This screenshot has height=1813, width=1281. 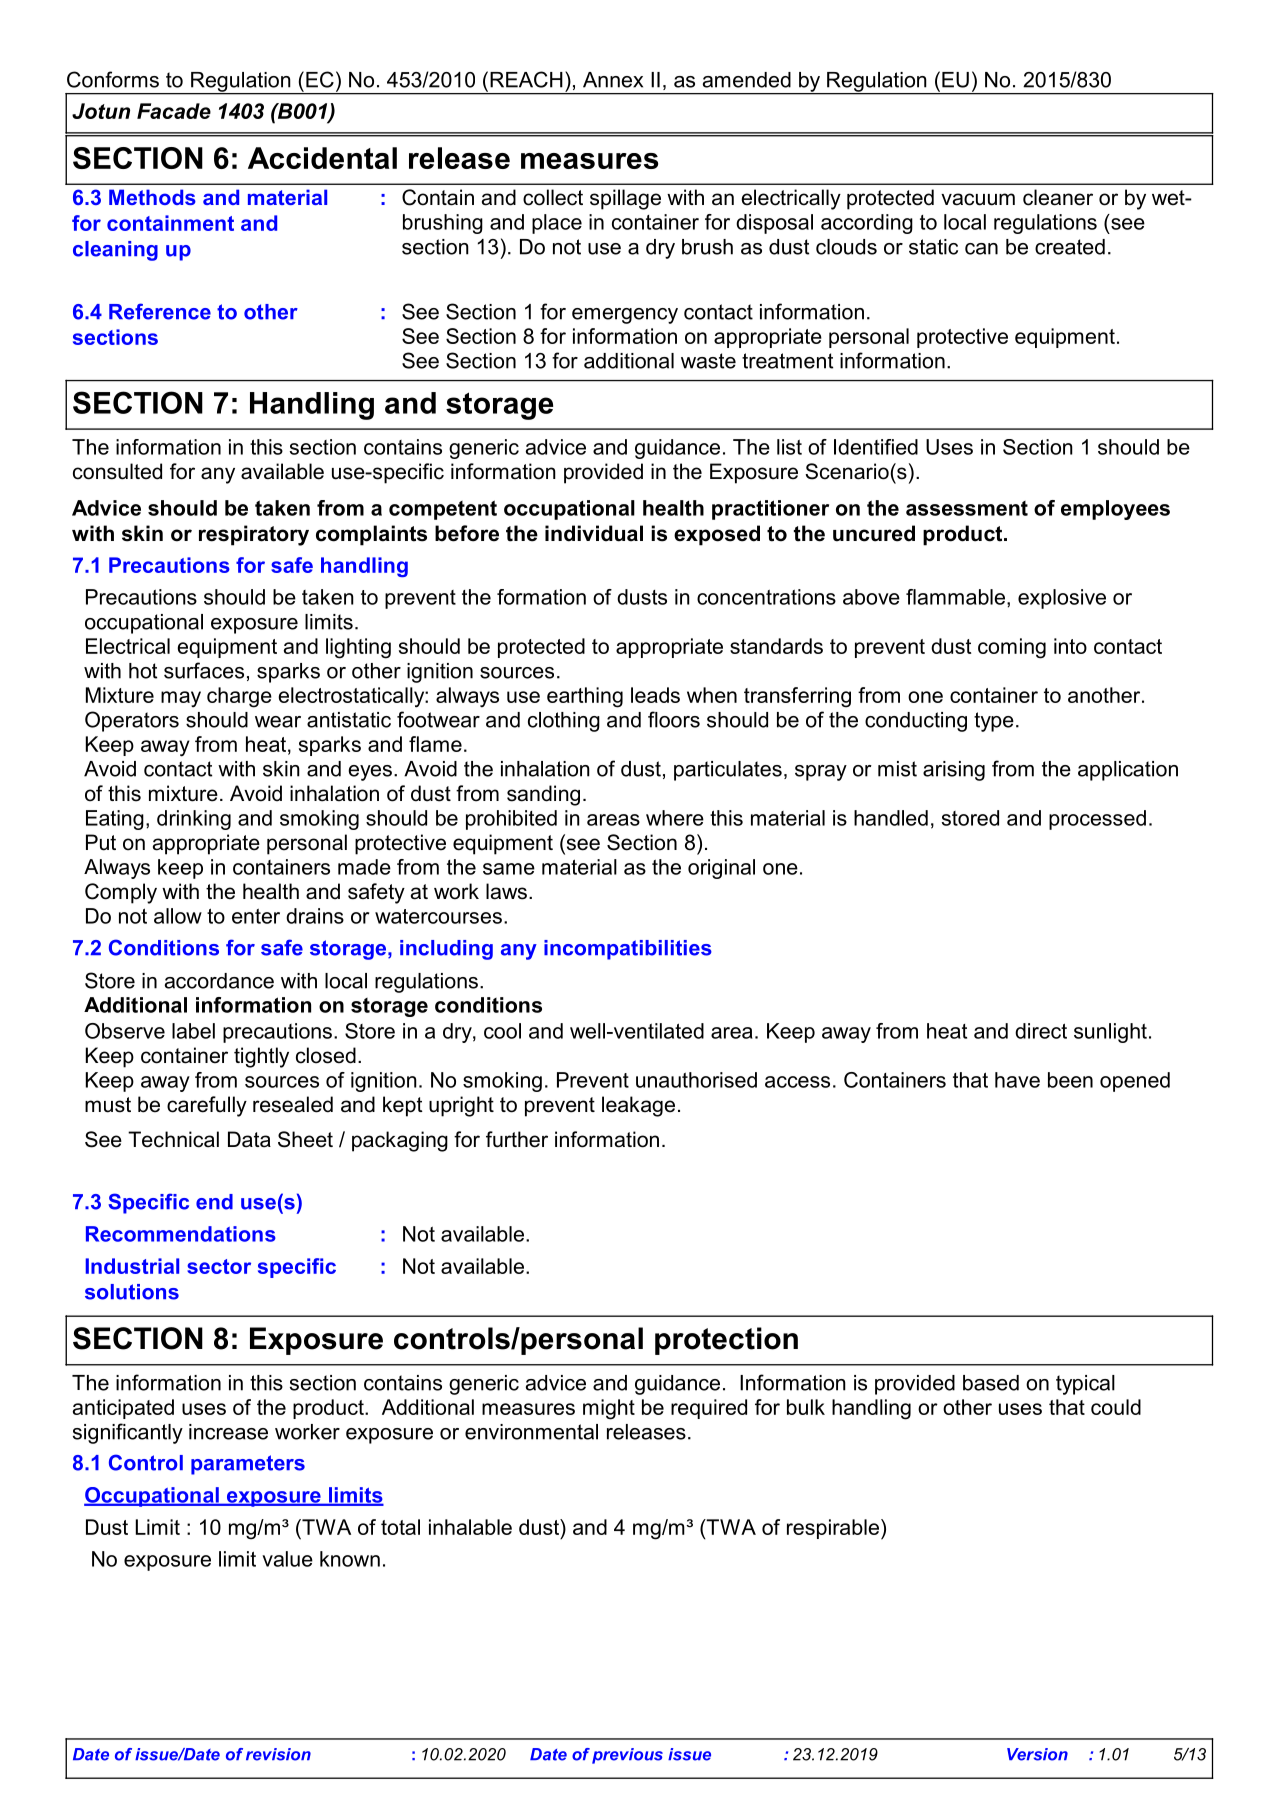 What do you see at coordinates (628, 950) in the screenshot?
I see `incompatibilities` at bounding box center [628, 950].
